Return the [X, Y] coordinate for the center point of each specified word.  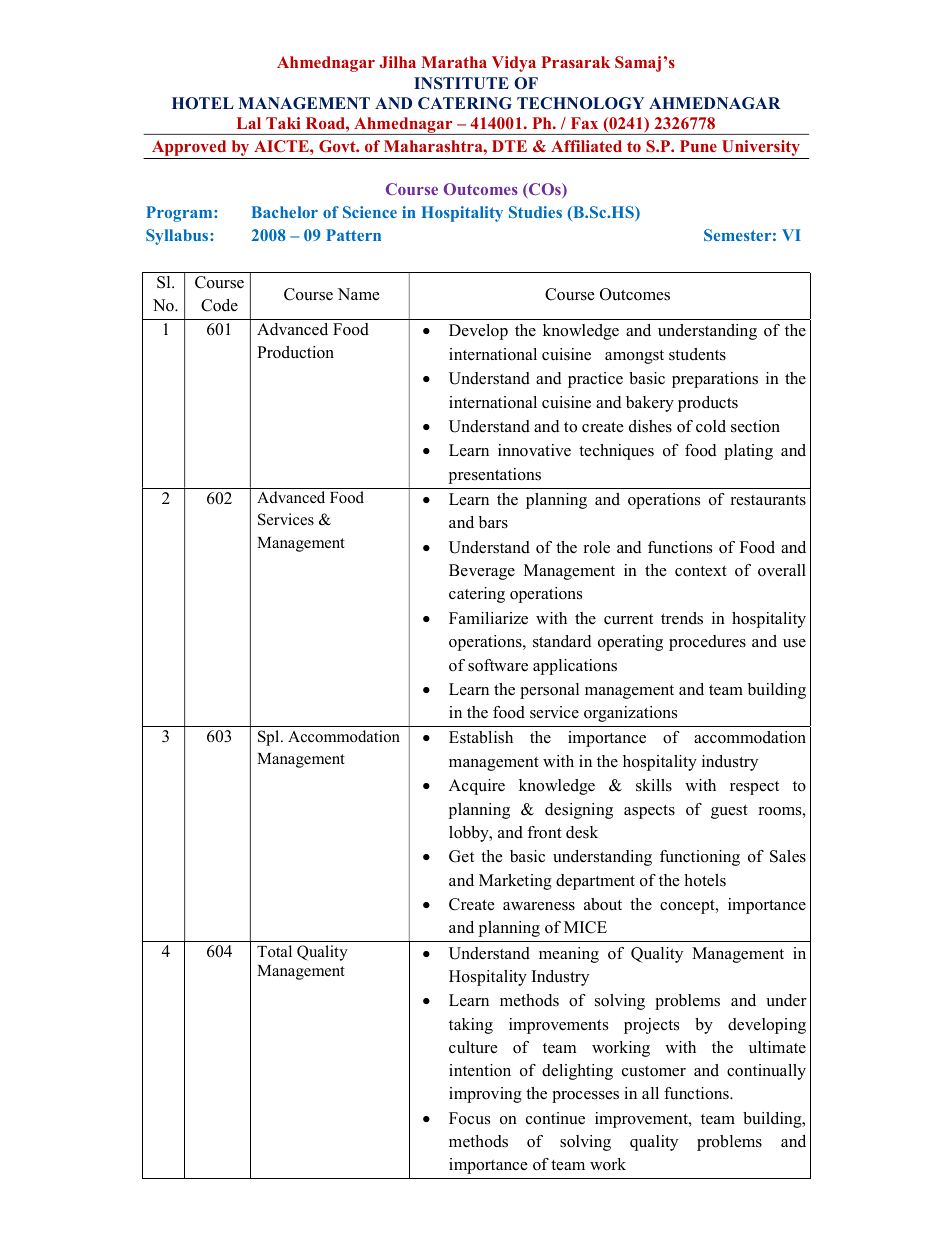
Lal [249, 123]
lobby [470, 834]
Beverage [482, 572]
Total [274, 951]
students [697, 354]
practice [595, 380]
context [701, 571]
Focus [469, 1118]
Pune [698, 146]
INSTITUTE [461, 83]
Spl [270, 738]
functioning [700, 858]
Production [295, 352]
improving [485, 1095]
